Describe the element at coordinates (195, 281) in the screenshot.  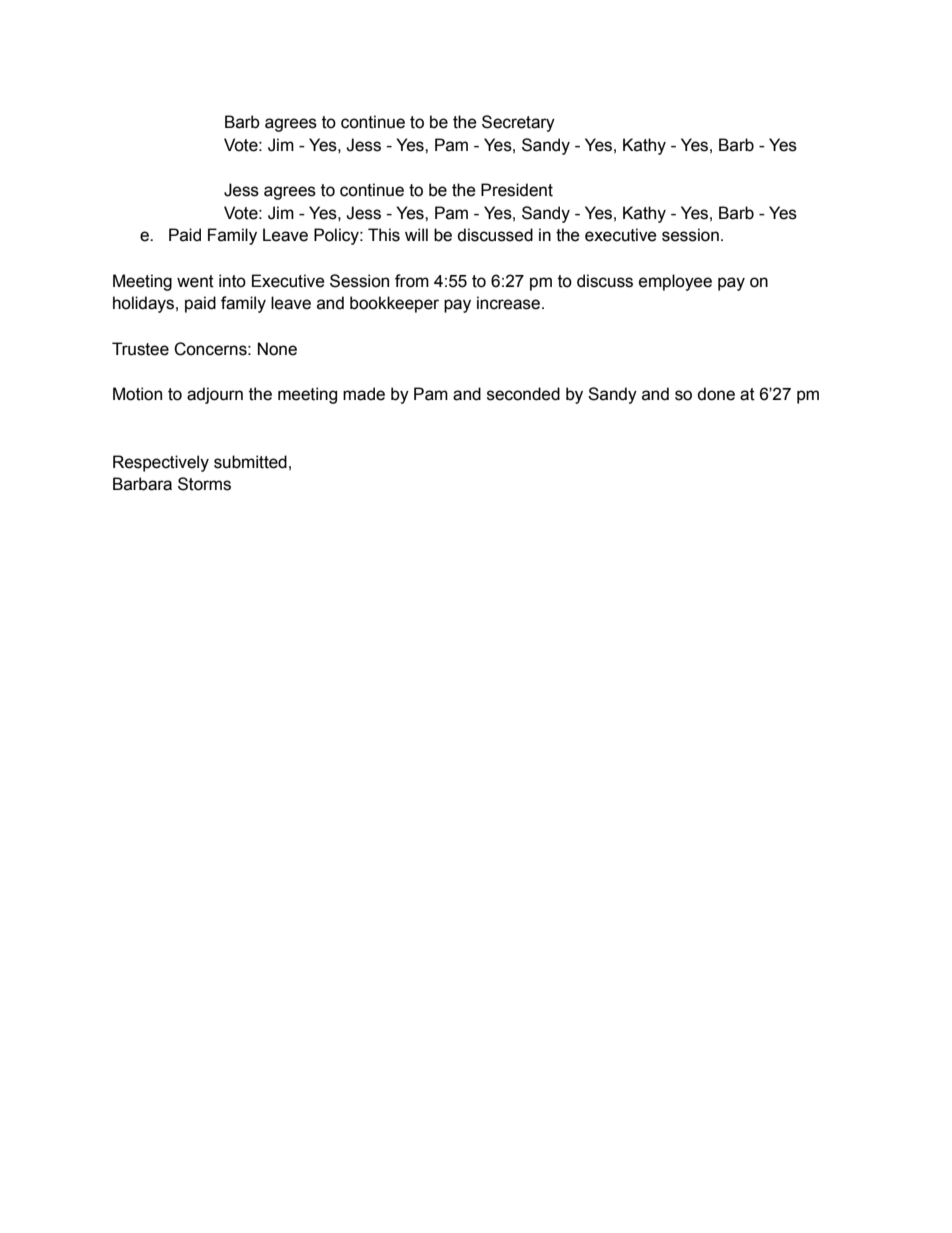
I see `went` at that location.
